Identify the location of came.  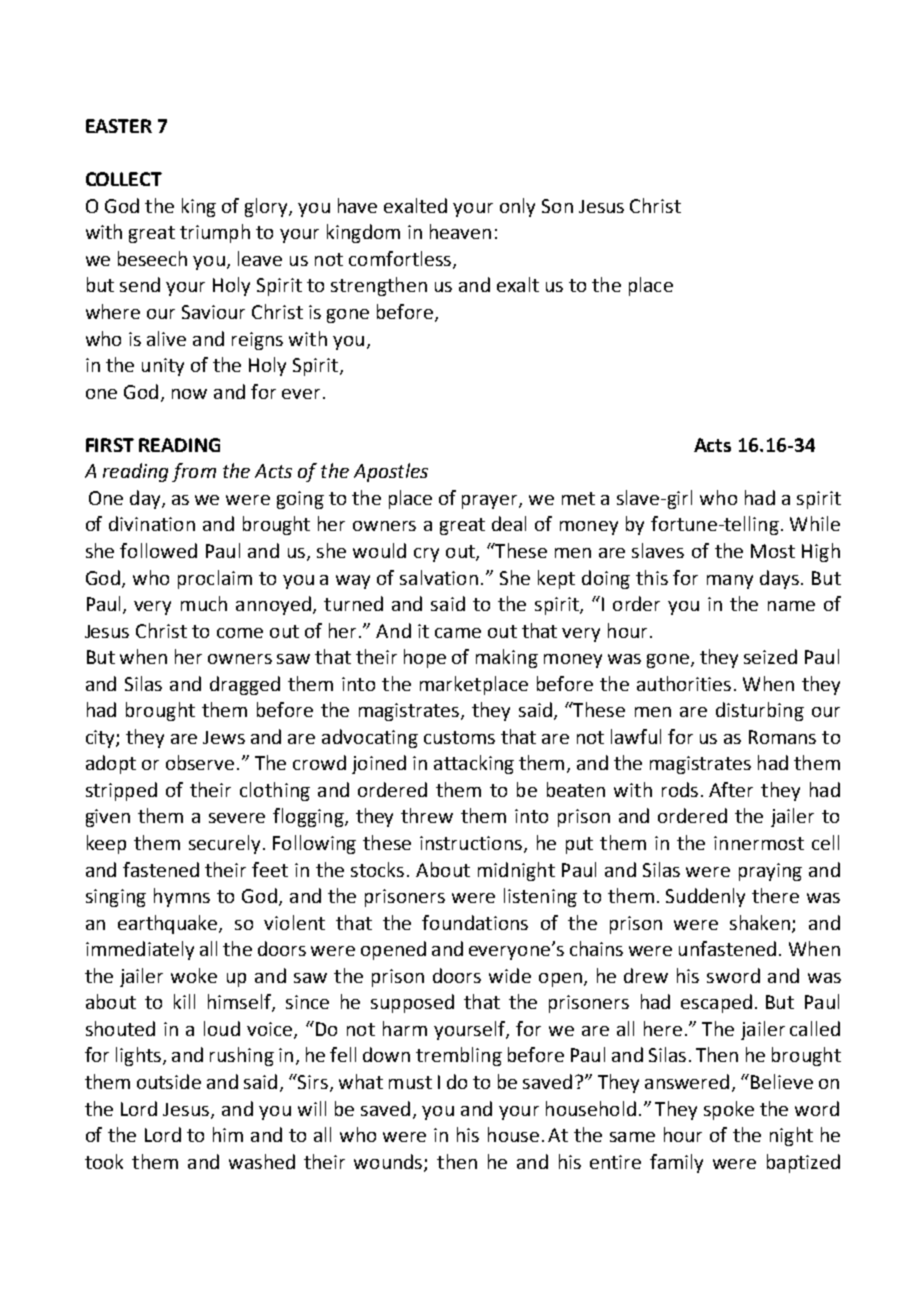
(458, 633).
